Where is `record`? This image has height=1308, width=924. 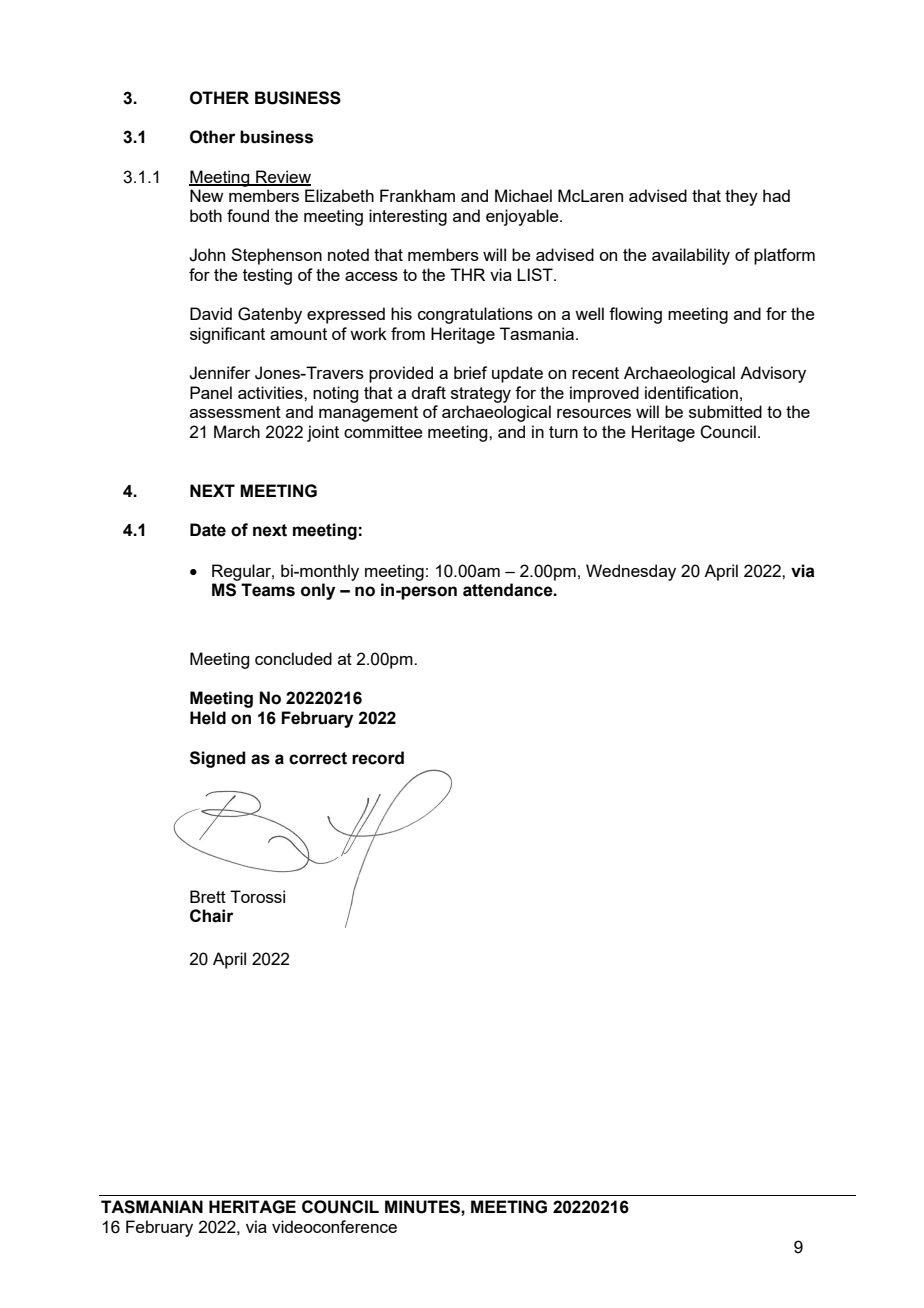 record is located at coordinates (378, 758).
